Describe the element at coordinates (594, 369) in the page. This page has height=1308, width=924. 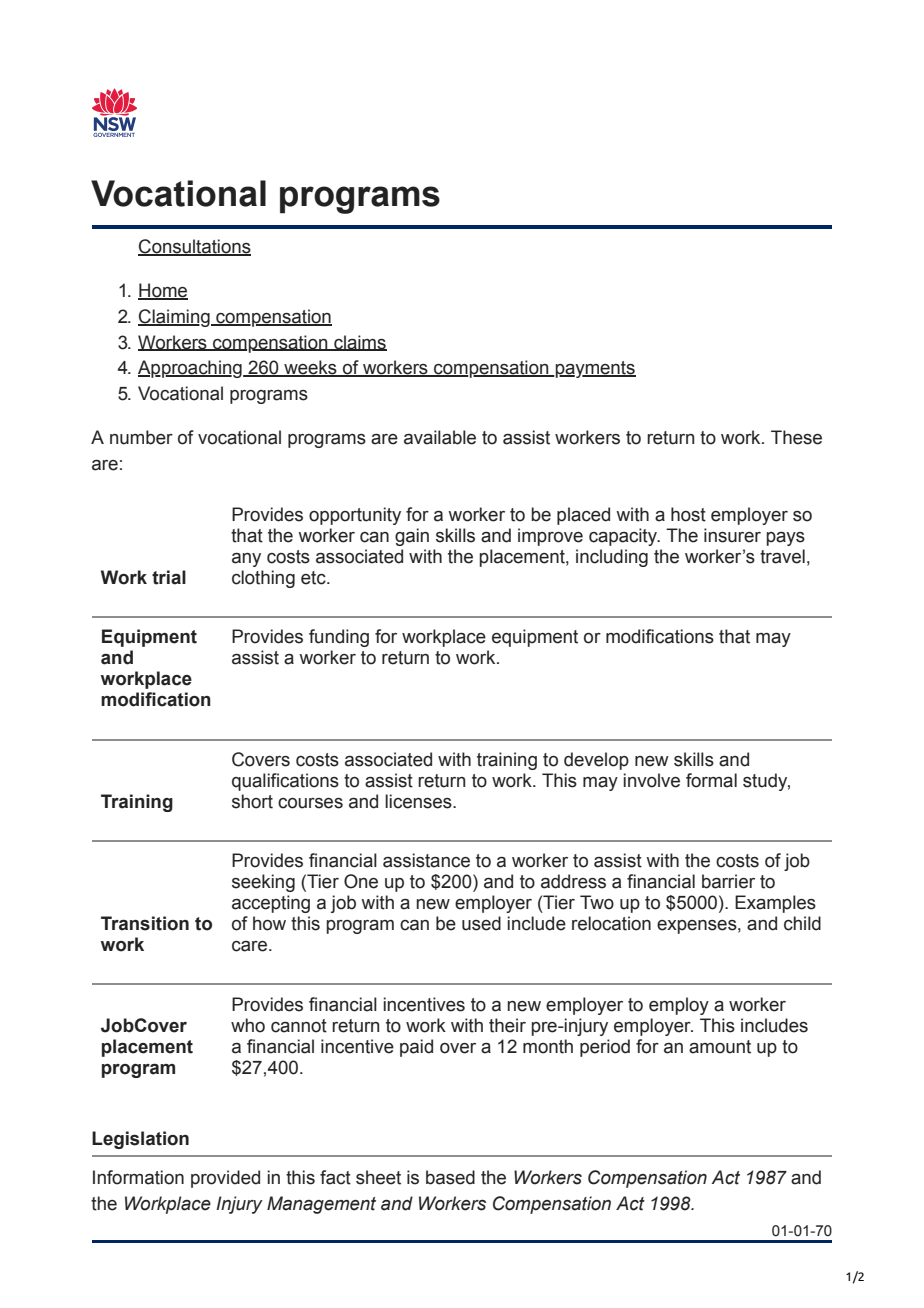
I see `payments` at that location.
